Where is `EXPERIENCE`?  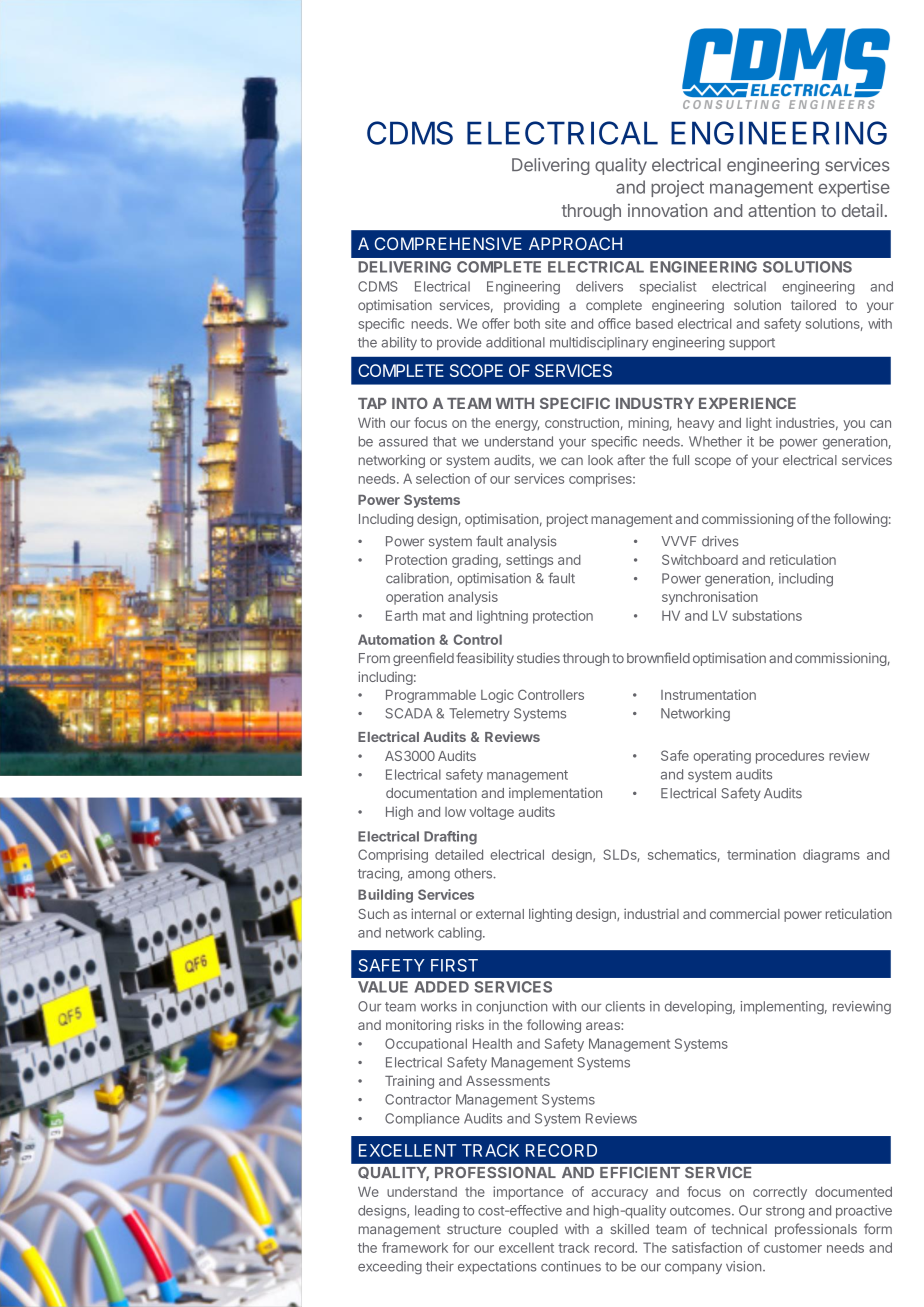
EXPERIENCE is located at coordinates (747, 403).
